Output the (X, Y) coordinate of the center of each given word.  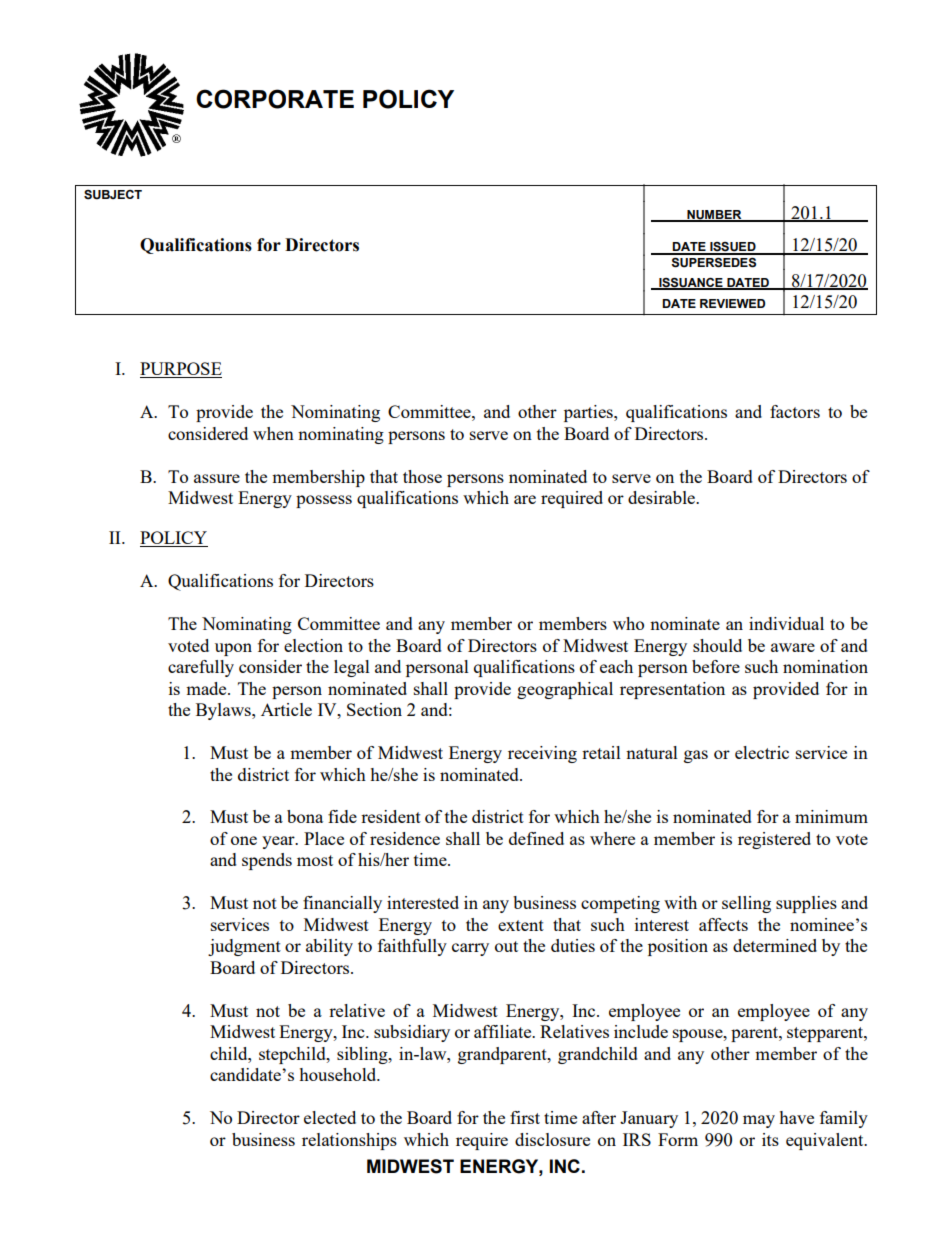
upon (233, 649)
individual (786, 623)
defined (536, 838)
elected (330, 1117)
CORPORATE (275, 99)
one (244, 840)
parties (589, 413)
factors (795, 411)
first (525, 1117)
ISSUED (733, 248)
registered (774, 840)
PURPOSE (181, 370)
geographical (565, 690)
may (759, 1121)
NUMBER (714, 216)
